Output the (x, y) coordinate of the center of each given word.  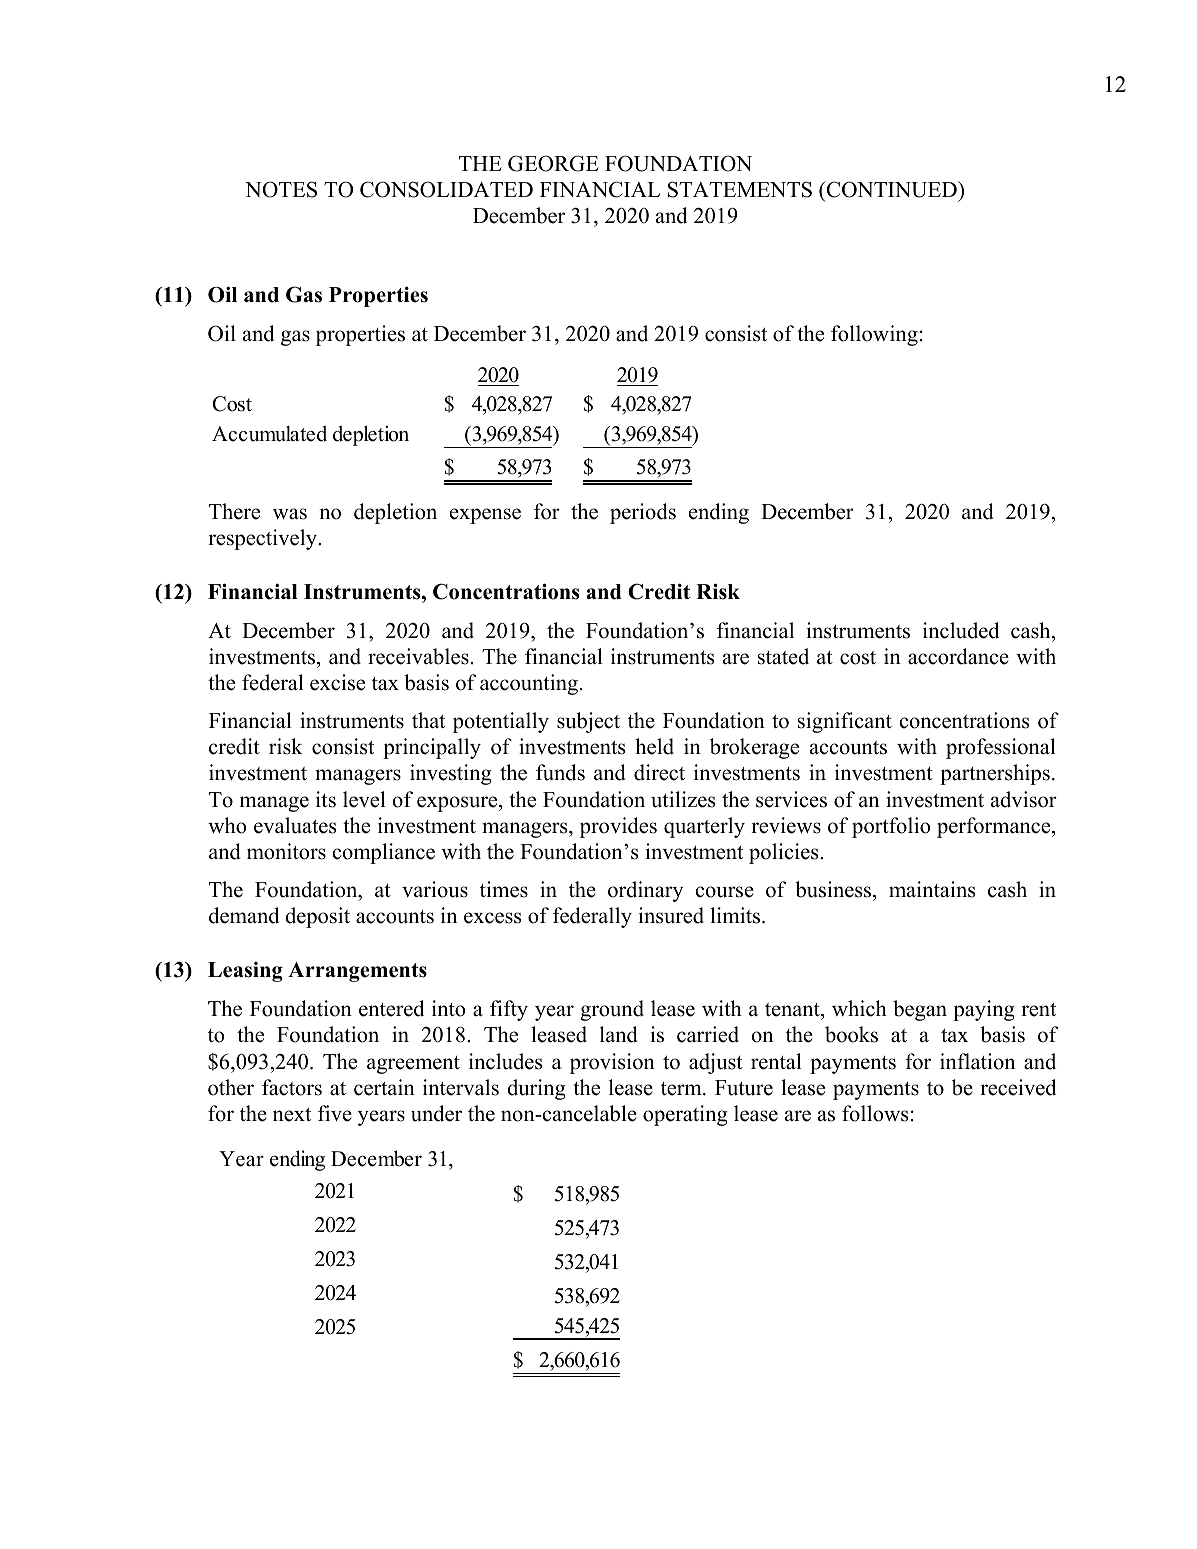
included (961, 630)
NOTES (281, 189)
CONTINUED (892, 189)
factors (292, 1087)
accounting (530, 684)
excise (337, 682)
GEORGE (553, 163)
